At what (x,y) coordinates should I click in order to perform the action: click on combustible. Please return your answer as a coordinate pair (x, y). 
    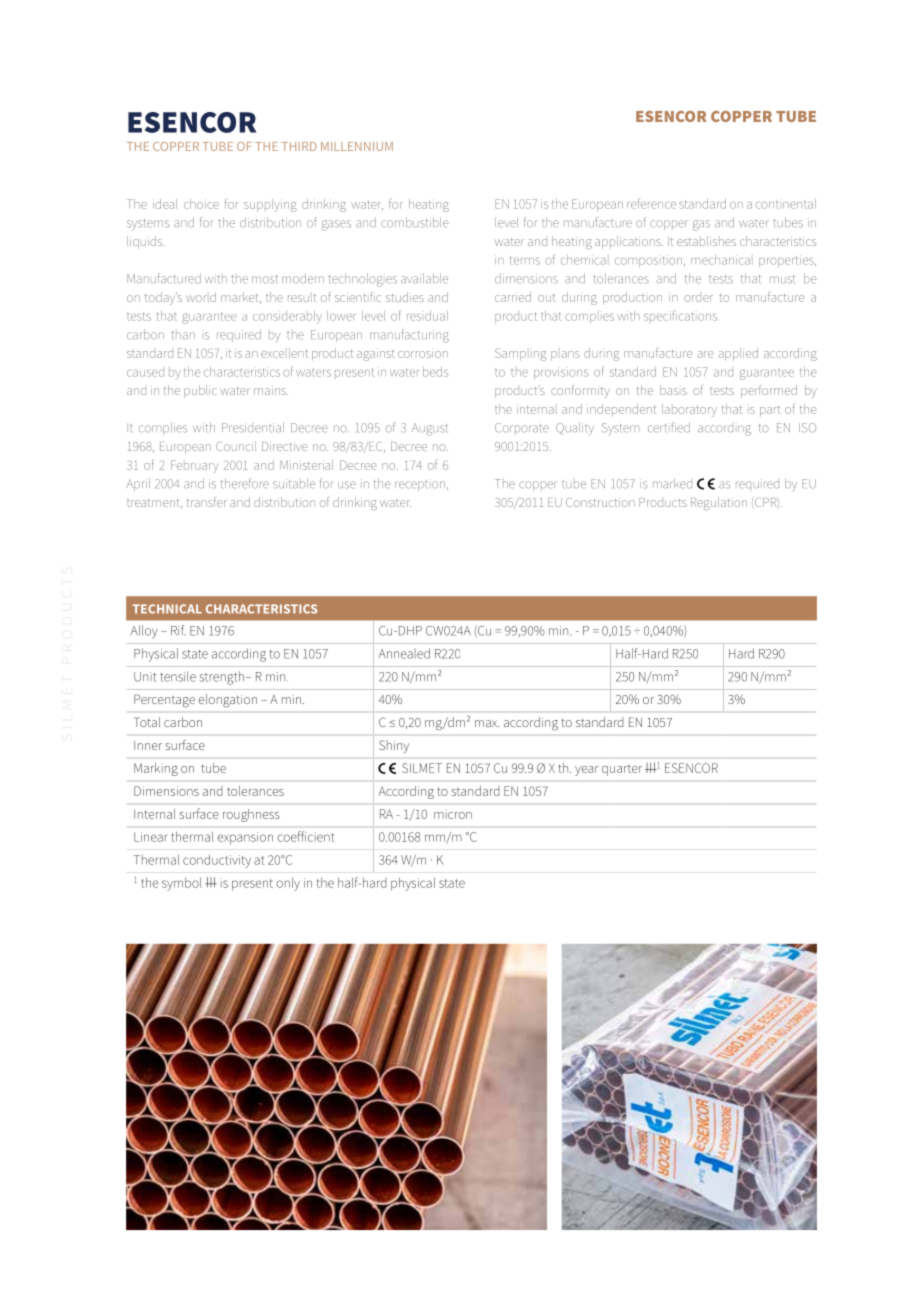
    Looking at the image, I should click on (415, 222).
